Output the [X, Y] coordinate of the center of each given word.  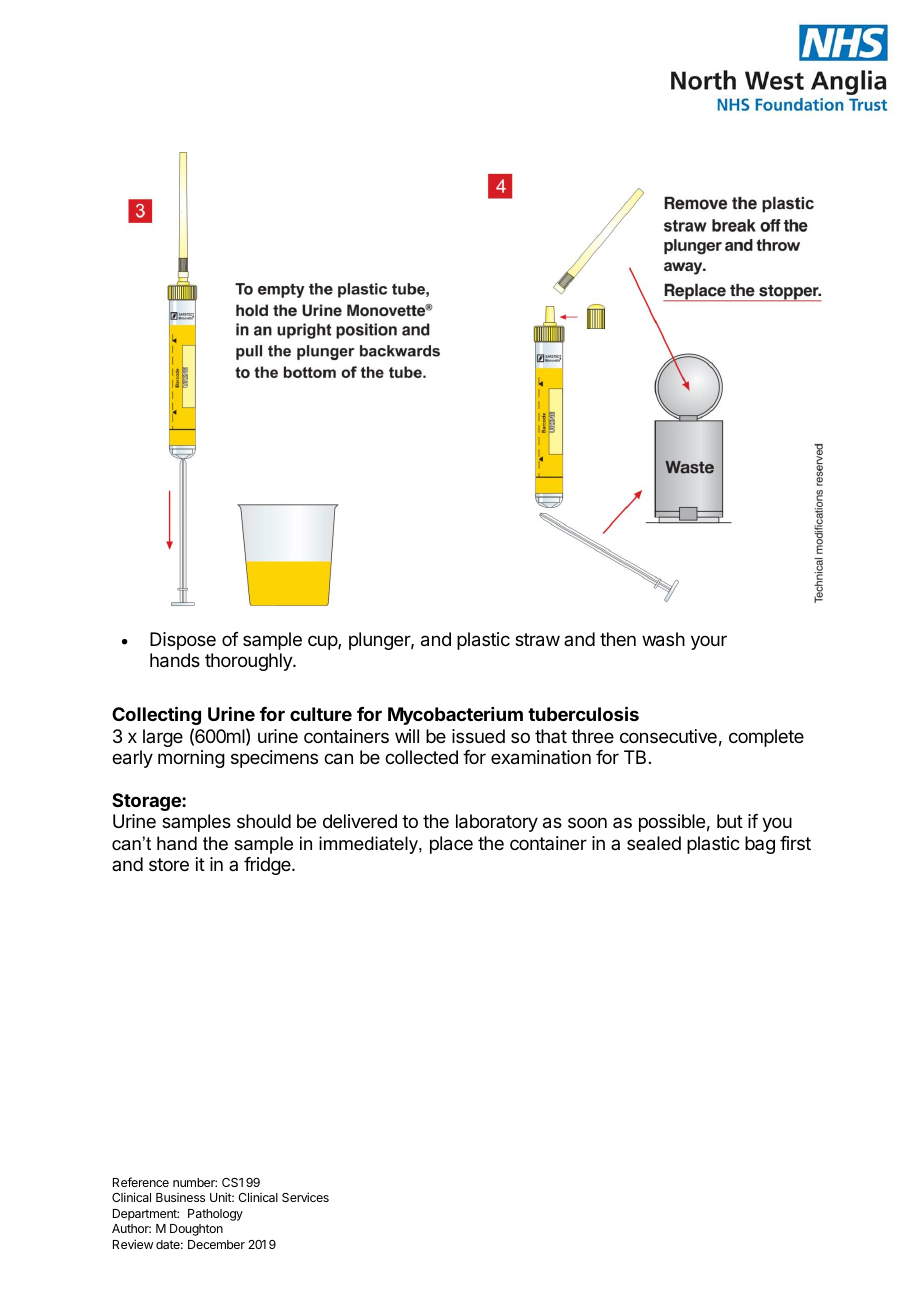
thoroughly [249, 662]
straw [537, 640]
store [169, 864]
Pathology [215, 1215]
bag [760, 845]
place [451, 845]
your [709, 642]
